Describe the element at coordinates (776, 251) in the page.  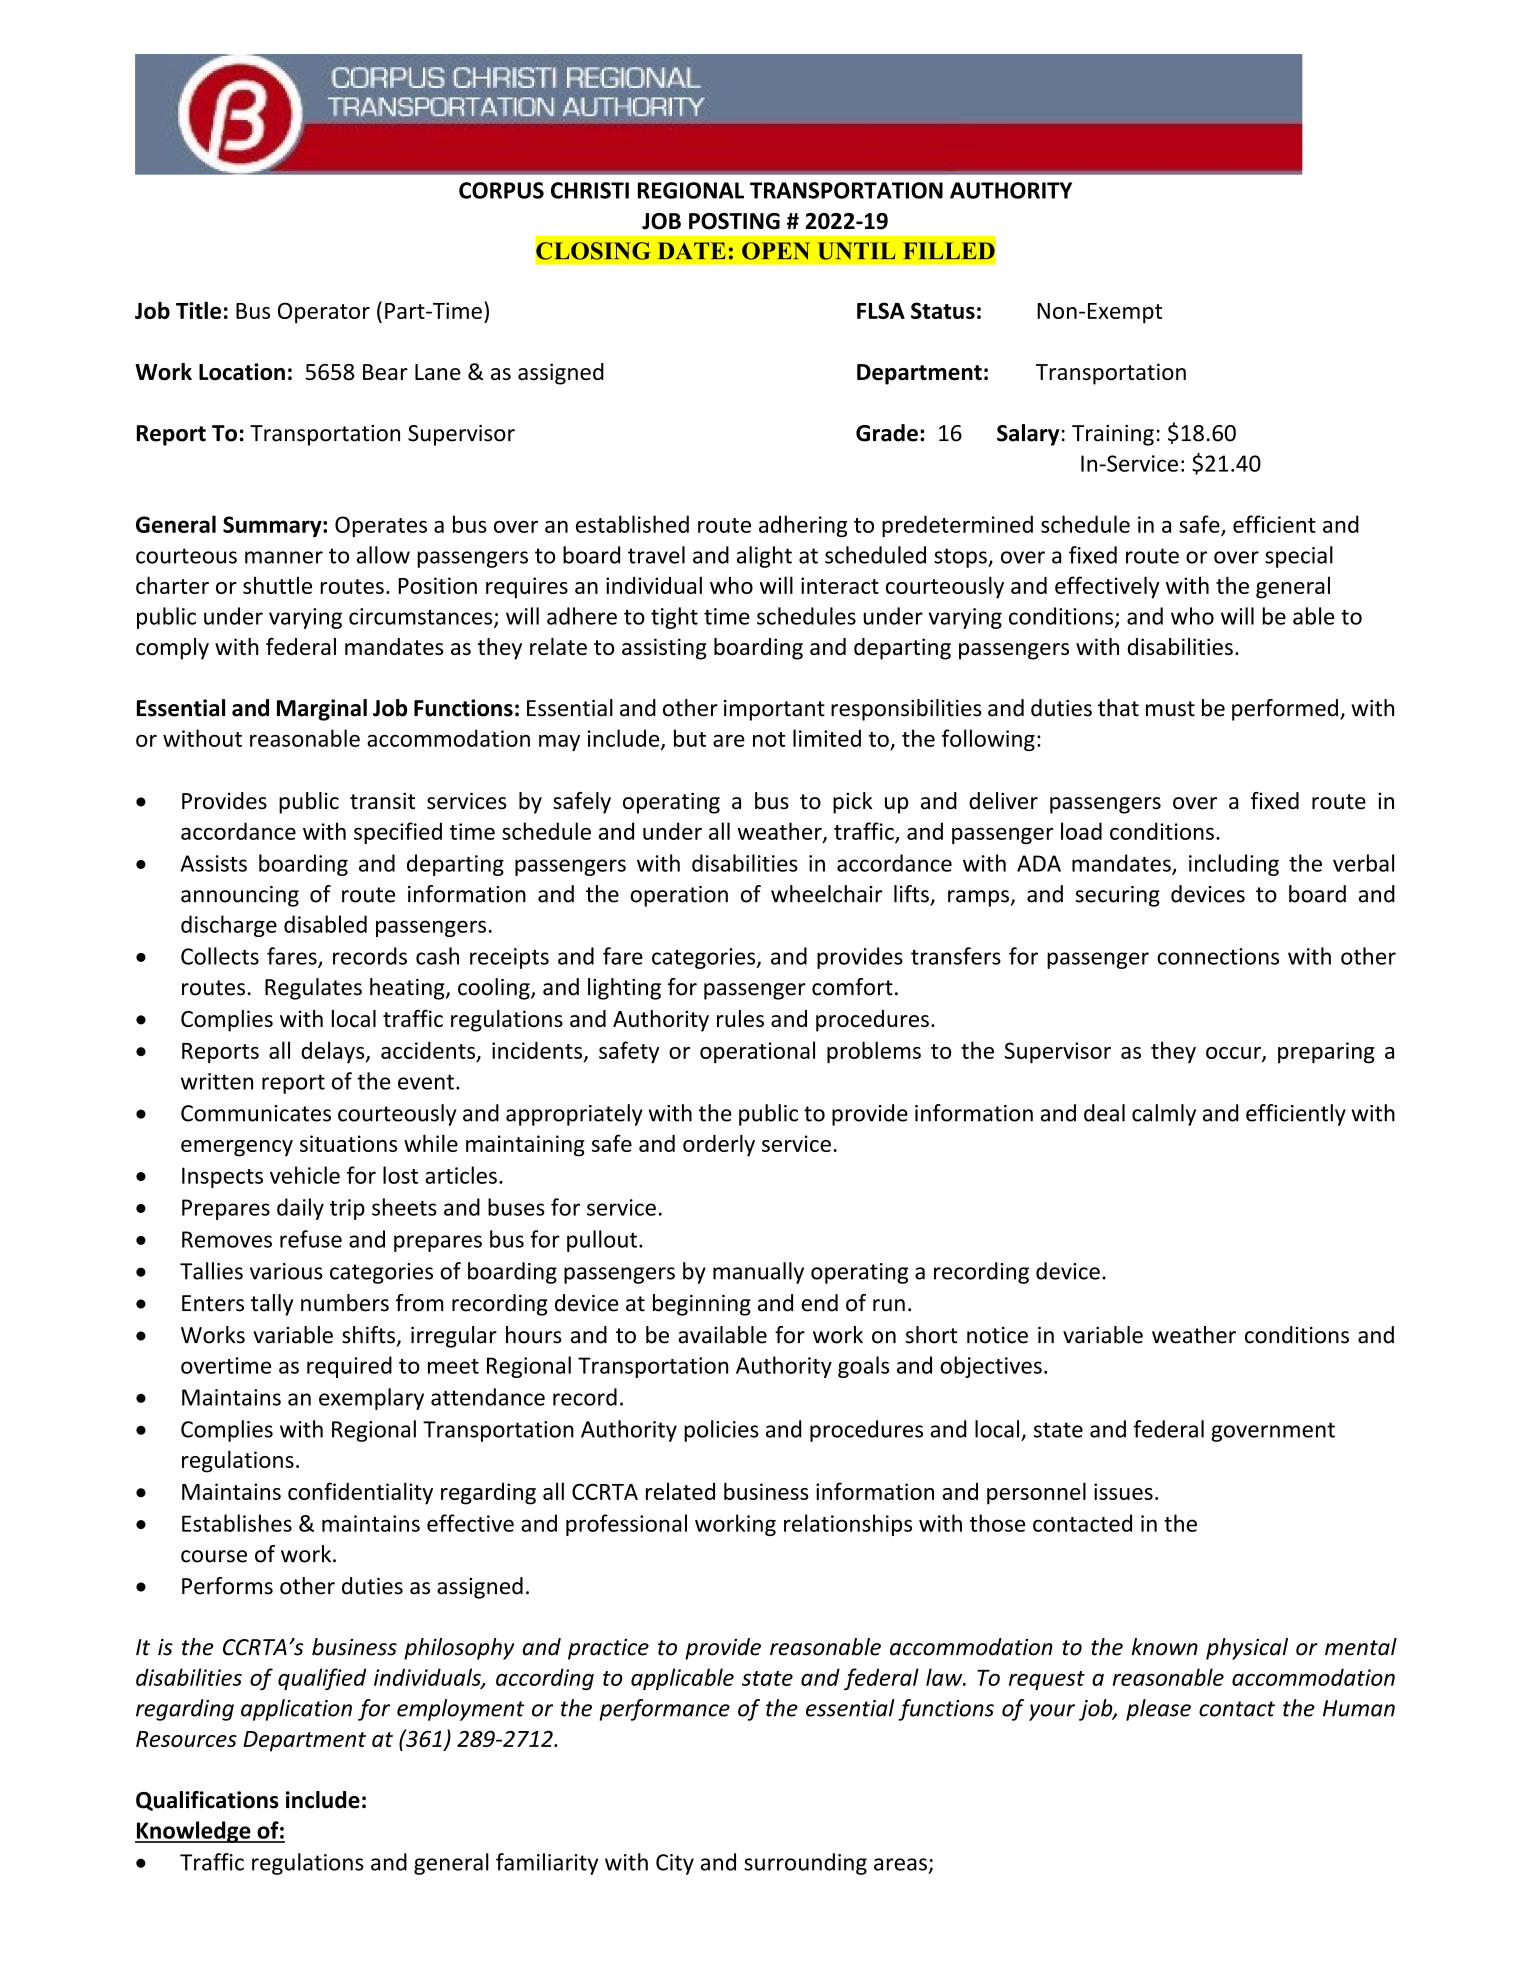
I see `OPEN` at that location.
